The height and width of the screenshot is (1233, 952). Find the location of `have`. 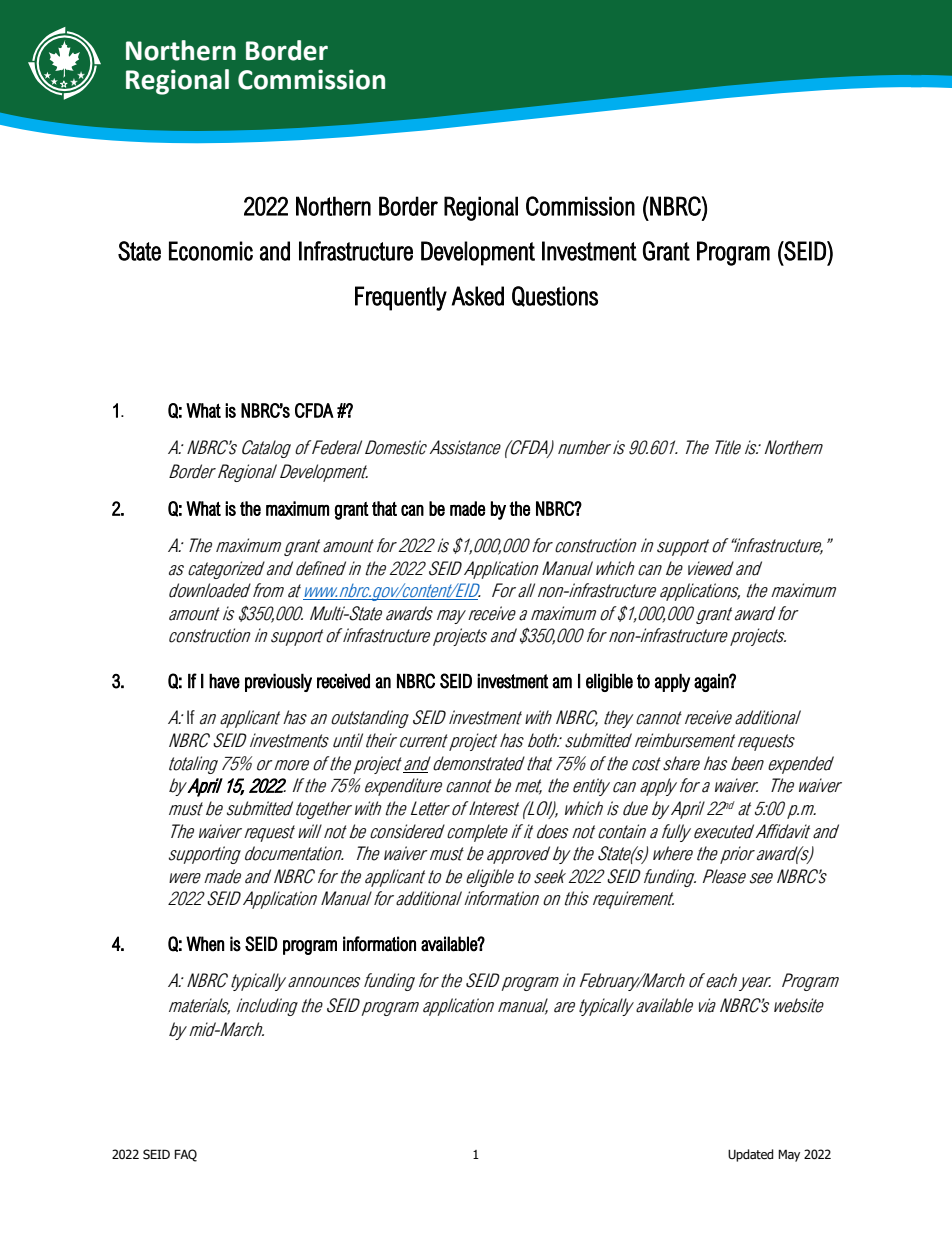

have is located at coordinates (224, 681).
